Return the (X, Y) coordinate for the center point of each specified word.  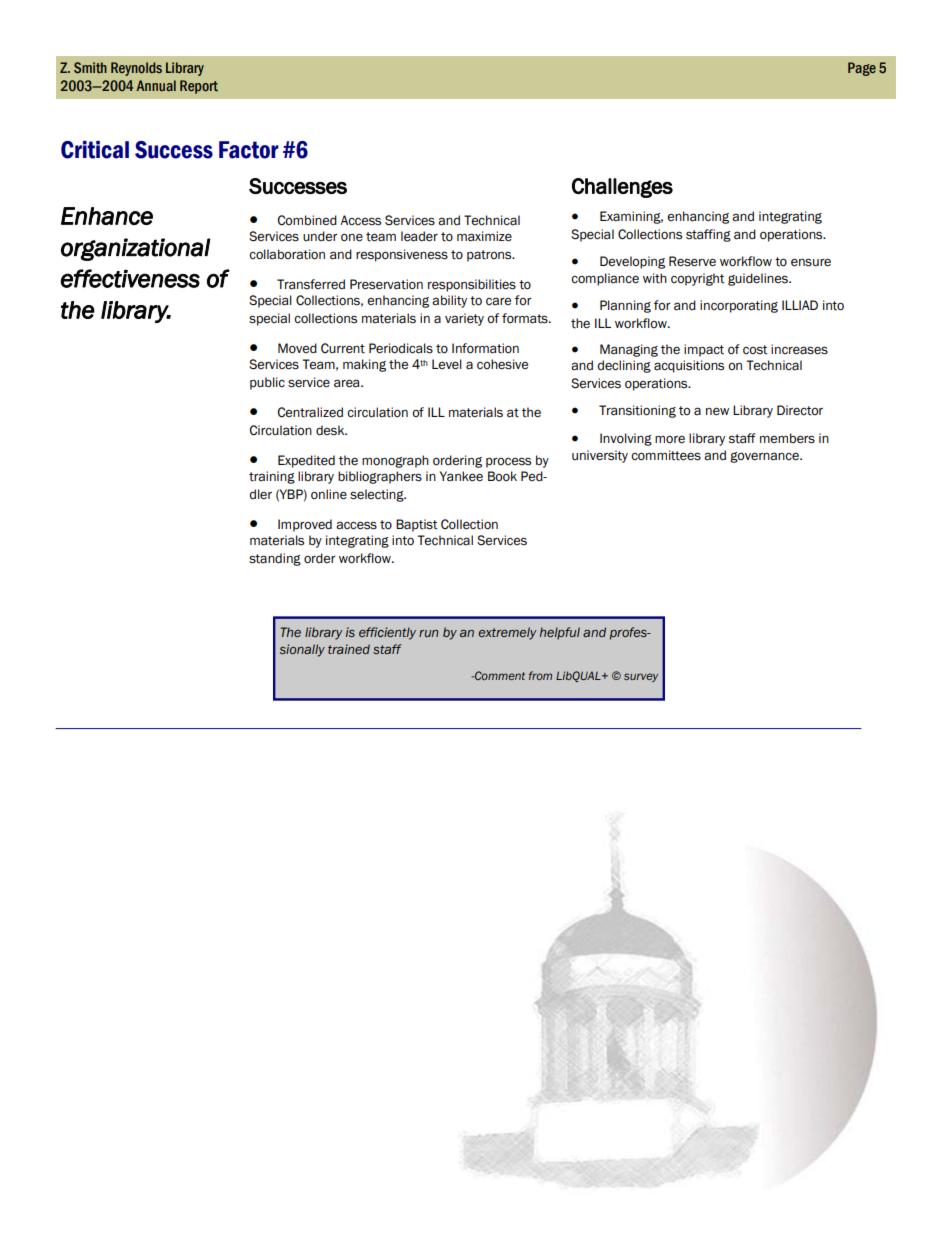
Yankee (461, 476)
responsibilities (472, 285)
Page (862, 69)
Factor (249, 150)
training (272, 477)
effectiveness (130, 278)
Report (199, 87)
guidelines (759, 279)
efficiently (387, 633)
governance (765, 457)
